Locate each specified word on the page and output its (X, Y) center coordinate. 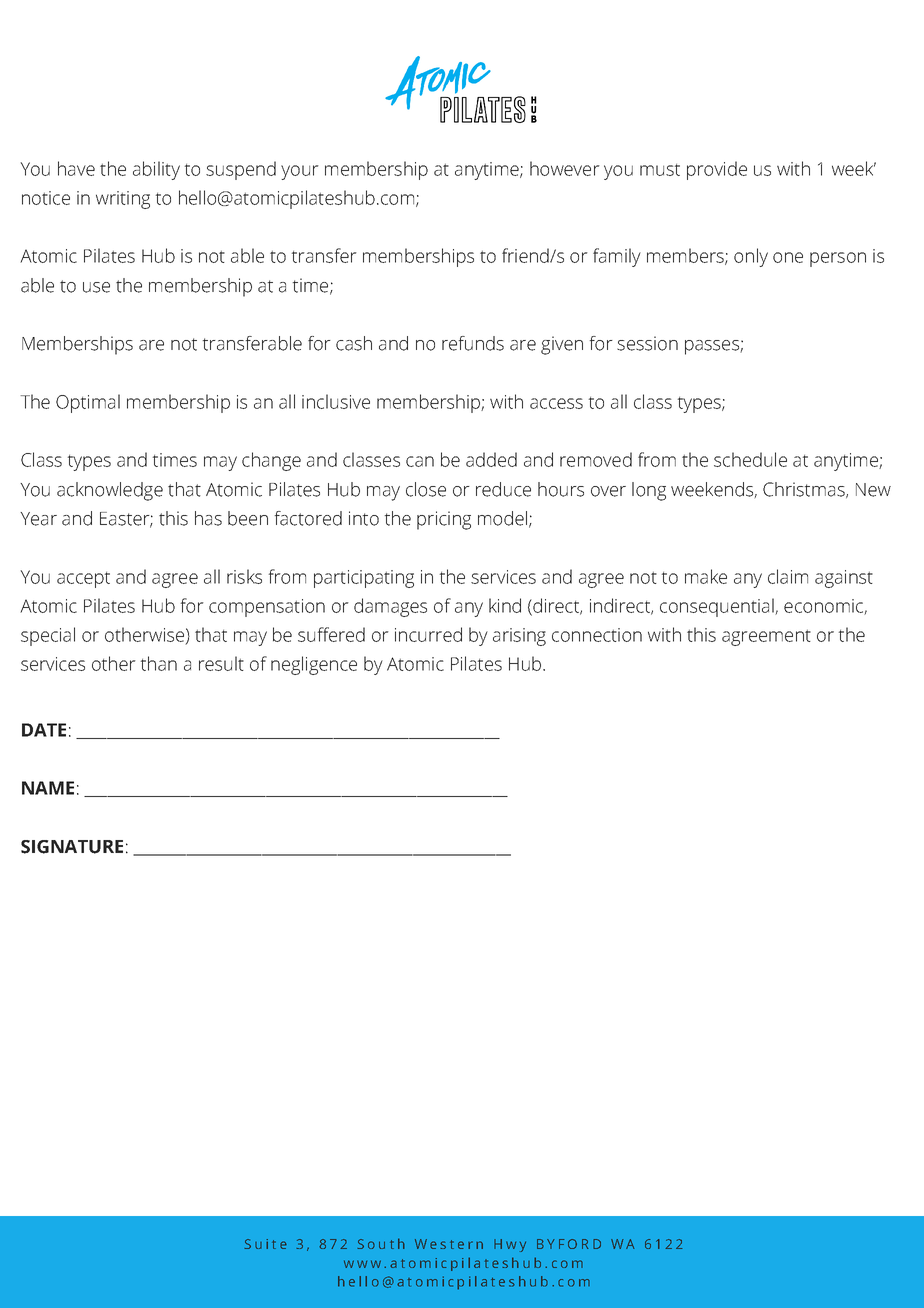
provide (717, 170)
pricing (444, 520)
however (565, 168)
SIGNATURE (72, 847)
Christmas (805, 490)
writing (123, 200)
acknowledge (110, 491)
